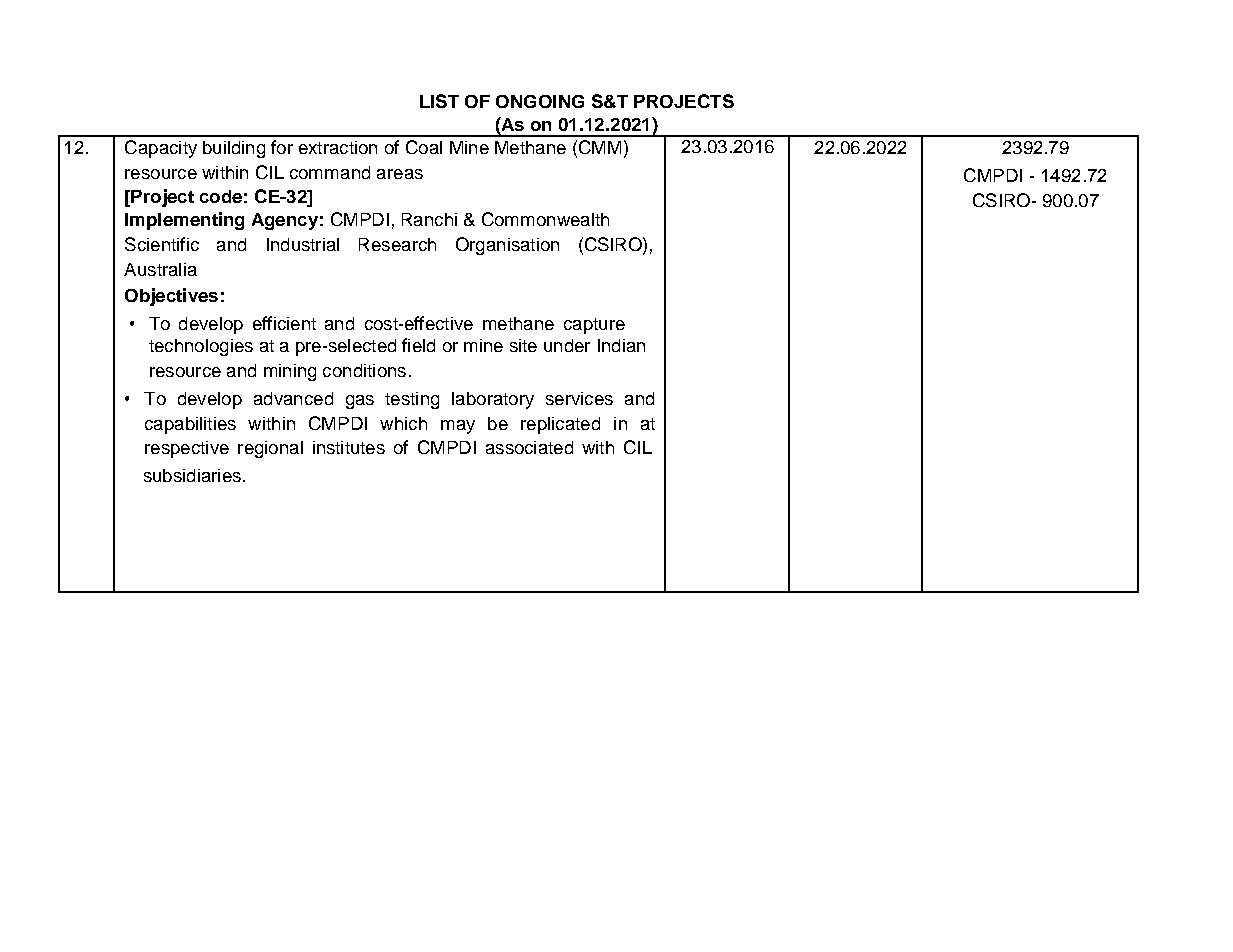 The image size is (1233, 952). I want to click on ONGOING, so click(540, 101).
